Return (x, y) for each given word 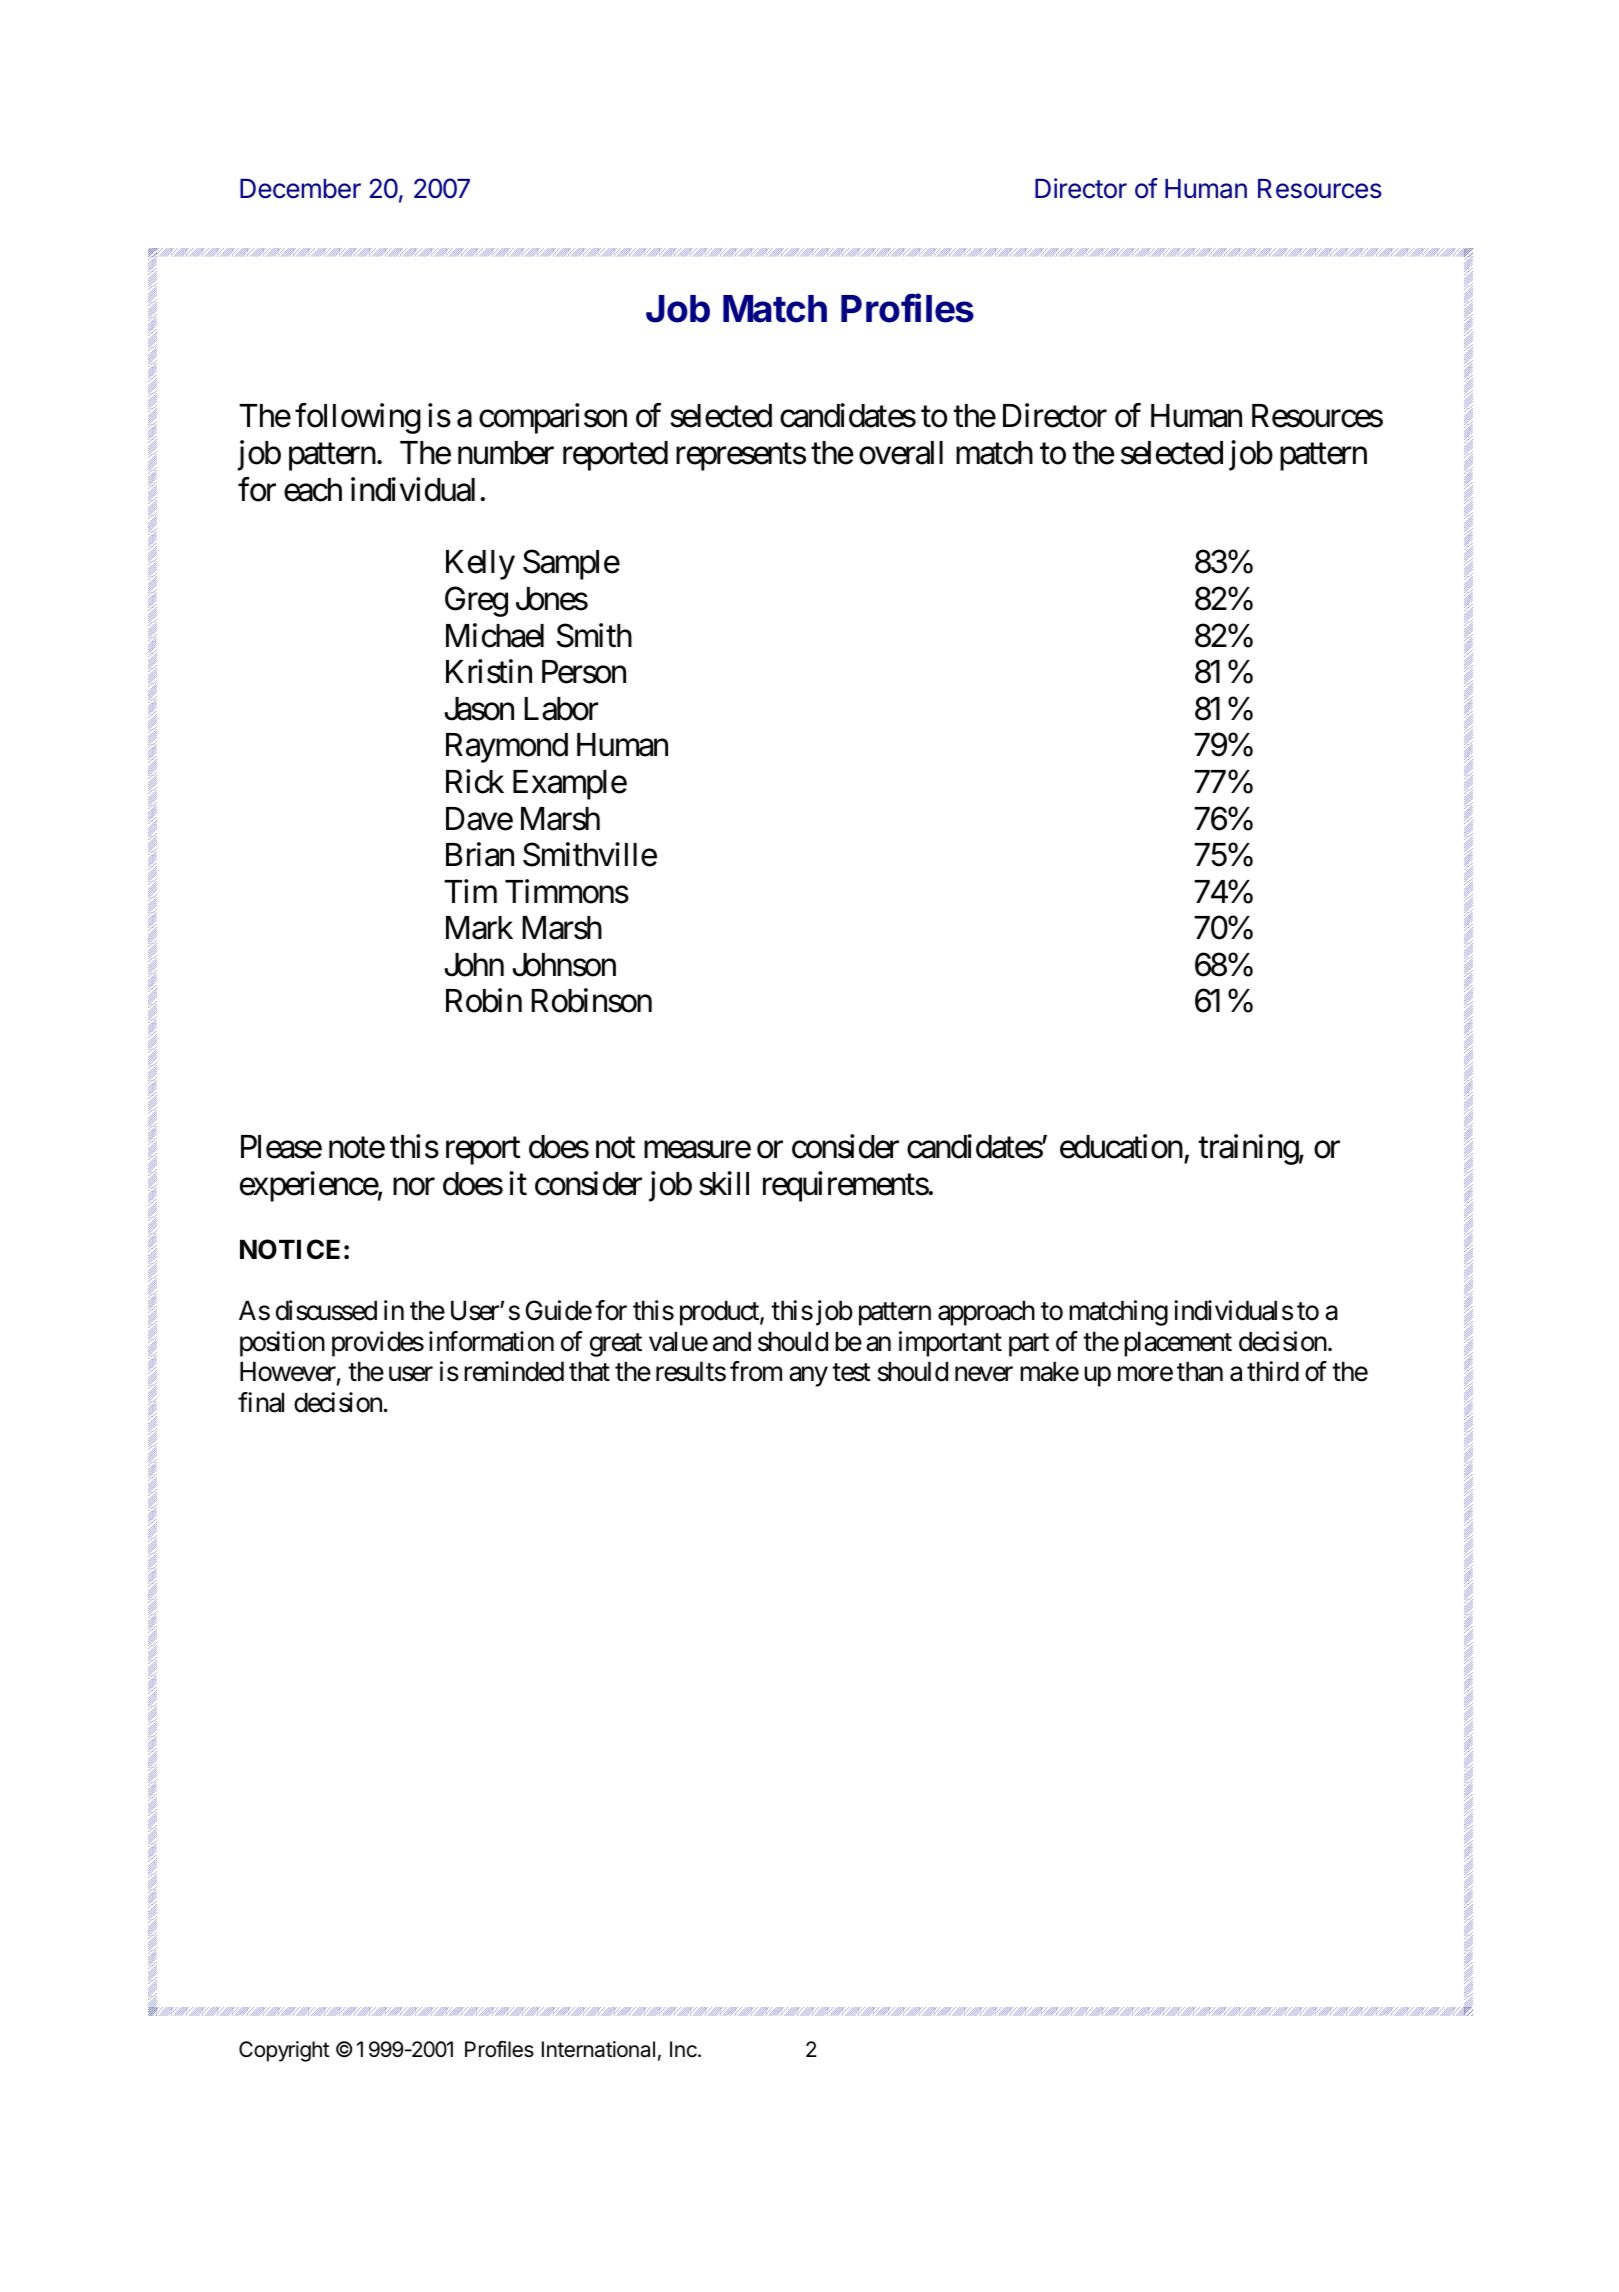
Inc (684, 2049)
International (598, 2049)
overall (901, 453)
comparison (553, 419)
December (300, 189)
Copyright (284, 2051)
